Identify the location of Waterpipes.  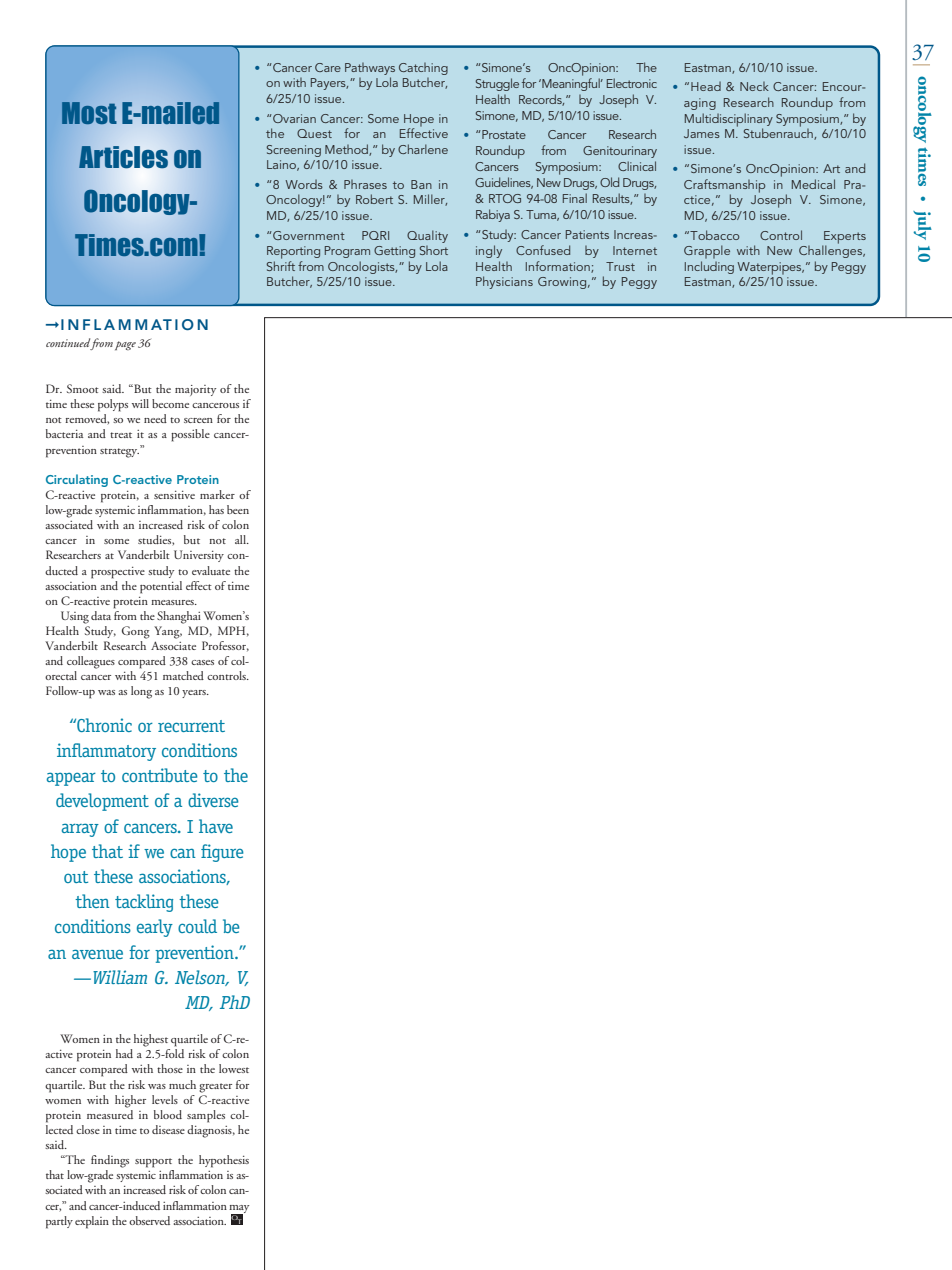
(770, 268).
